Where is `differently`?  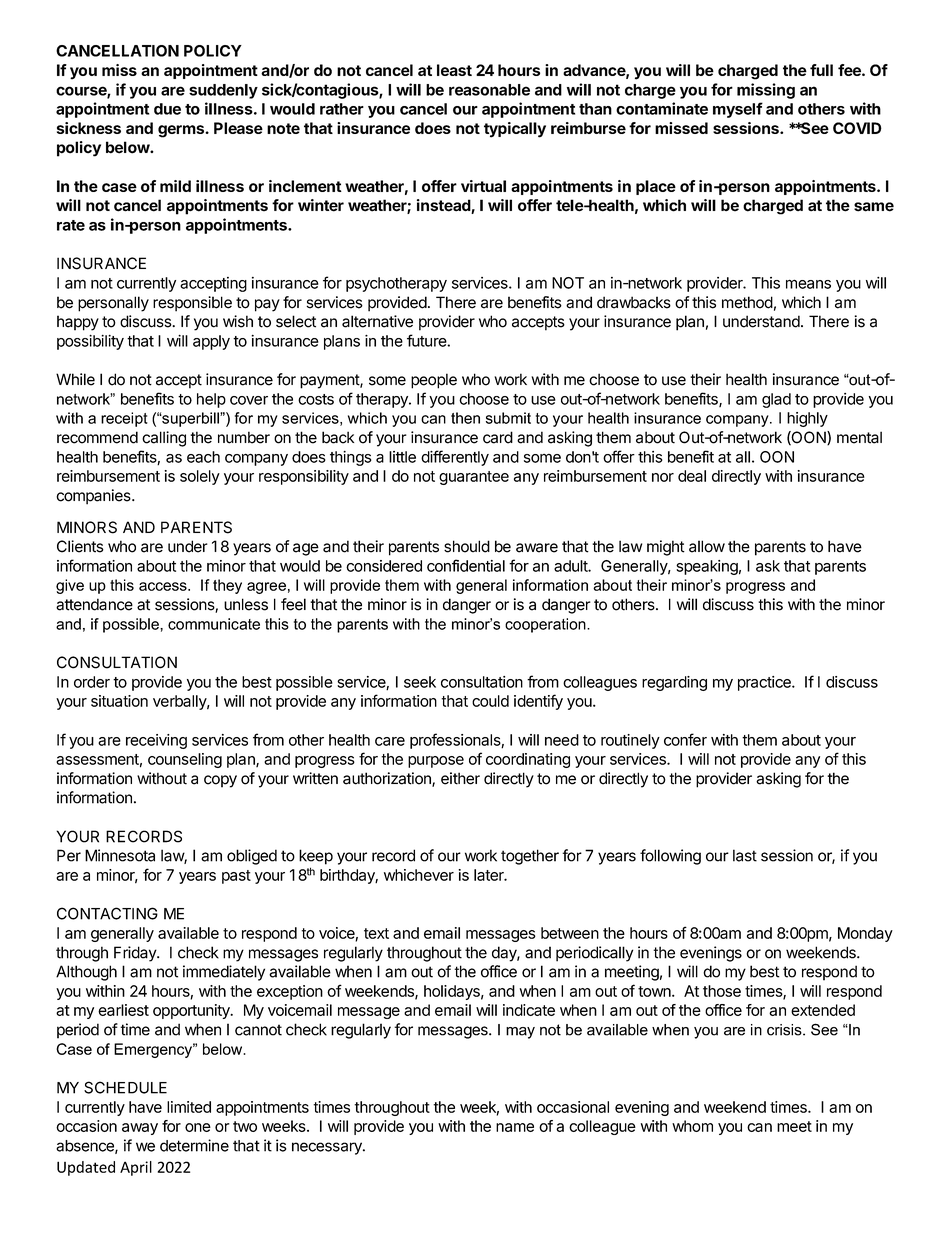 differently is located at coordinates (455, 458).
